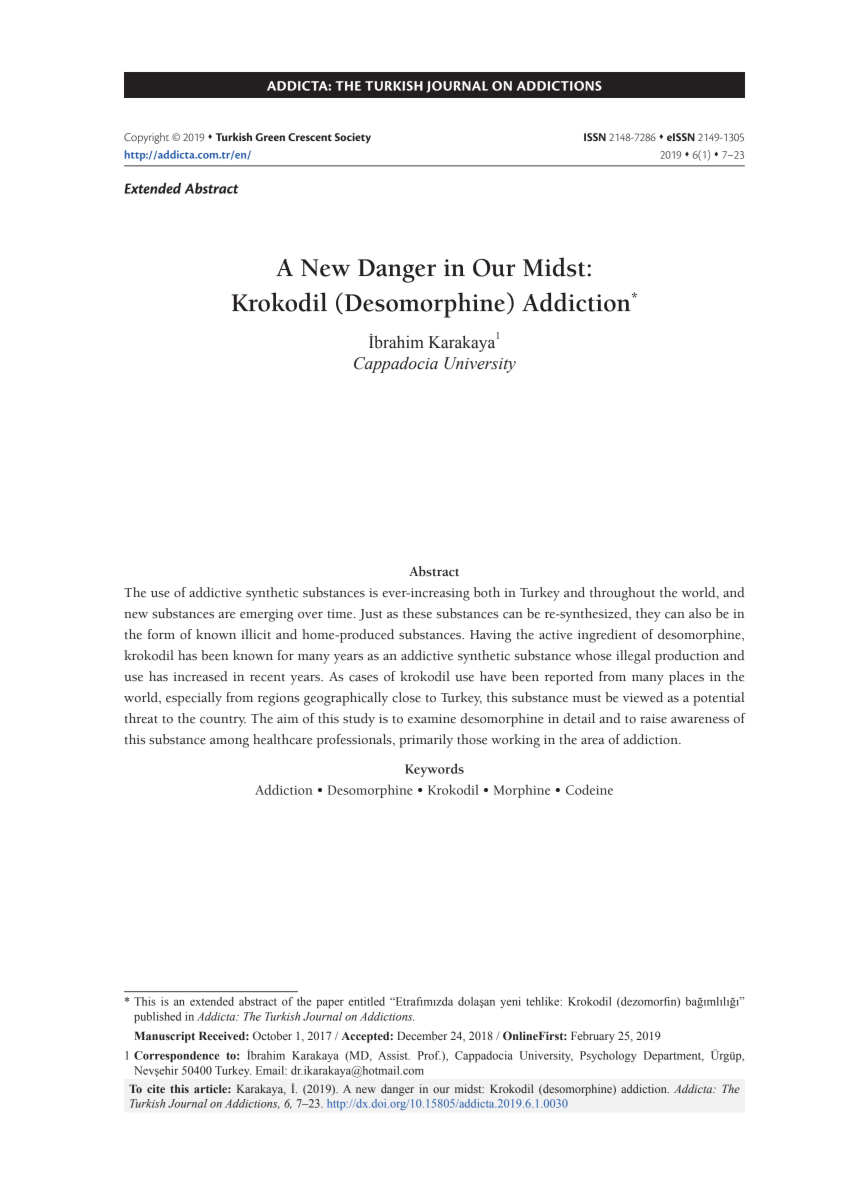 The height and width of the screenshot is (1197, 849). What do you see at coordinates (487, 592) in the screenshot?
I see `both` at bounding box center [487, 592].
